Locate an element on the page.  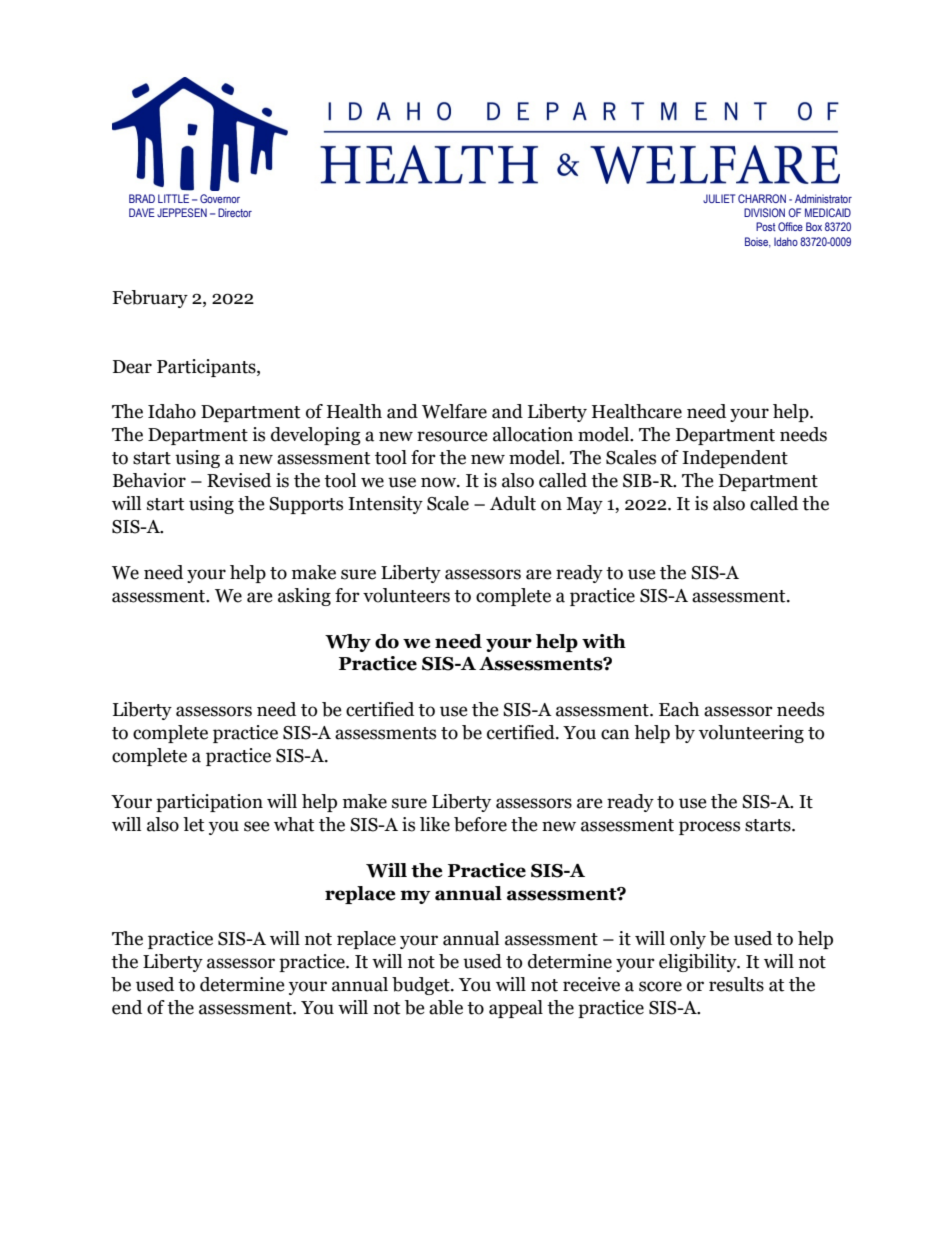
Participants is located at coordinates (207, 368).
